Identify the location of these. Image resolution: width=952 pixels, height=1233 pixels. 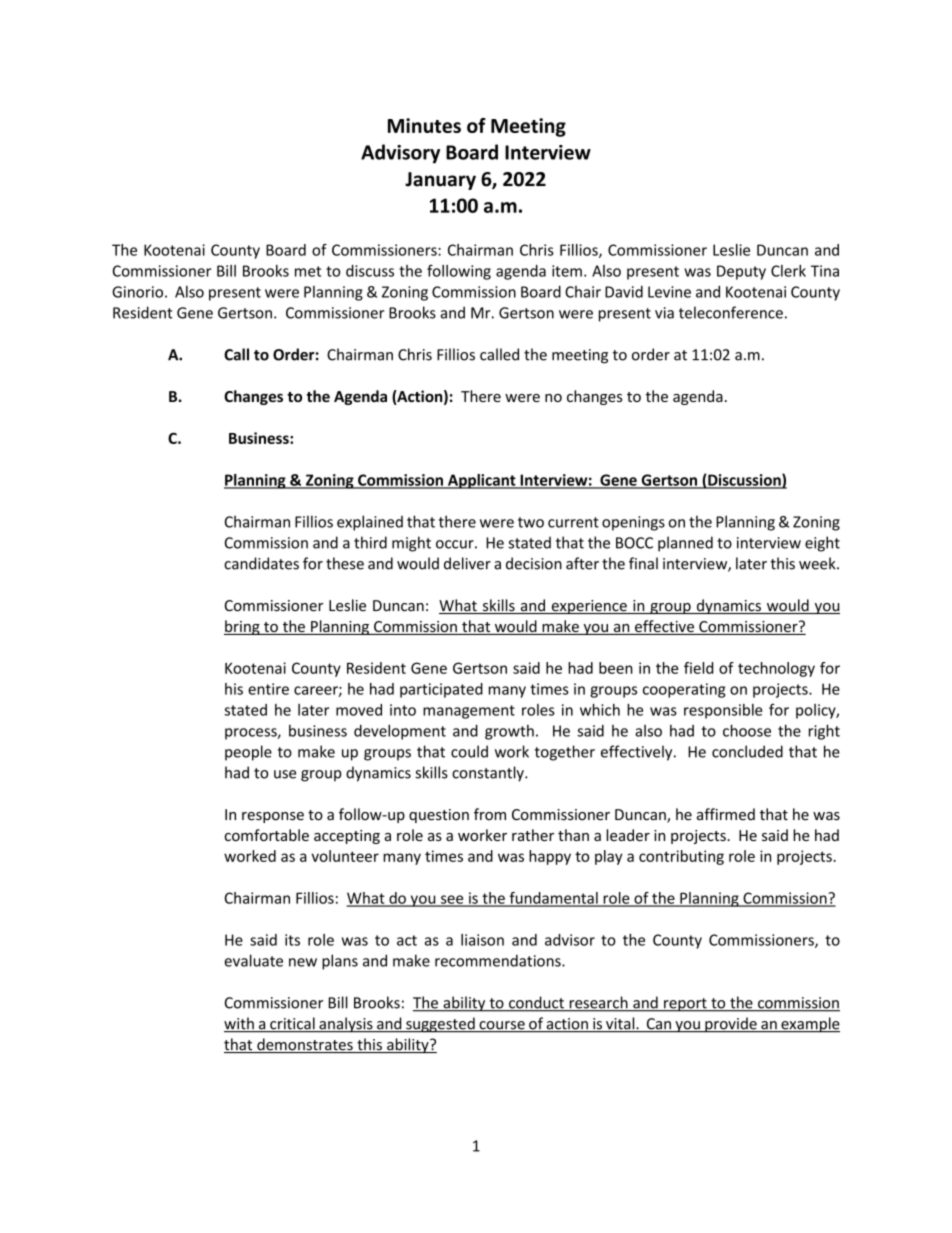
(345, 563).
